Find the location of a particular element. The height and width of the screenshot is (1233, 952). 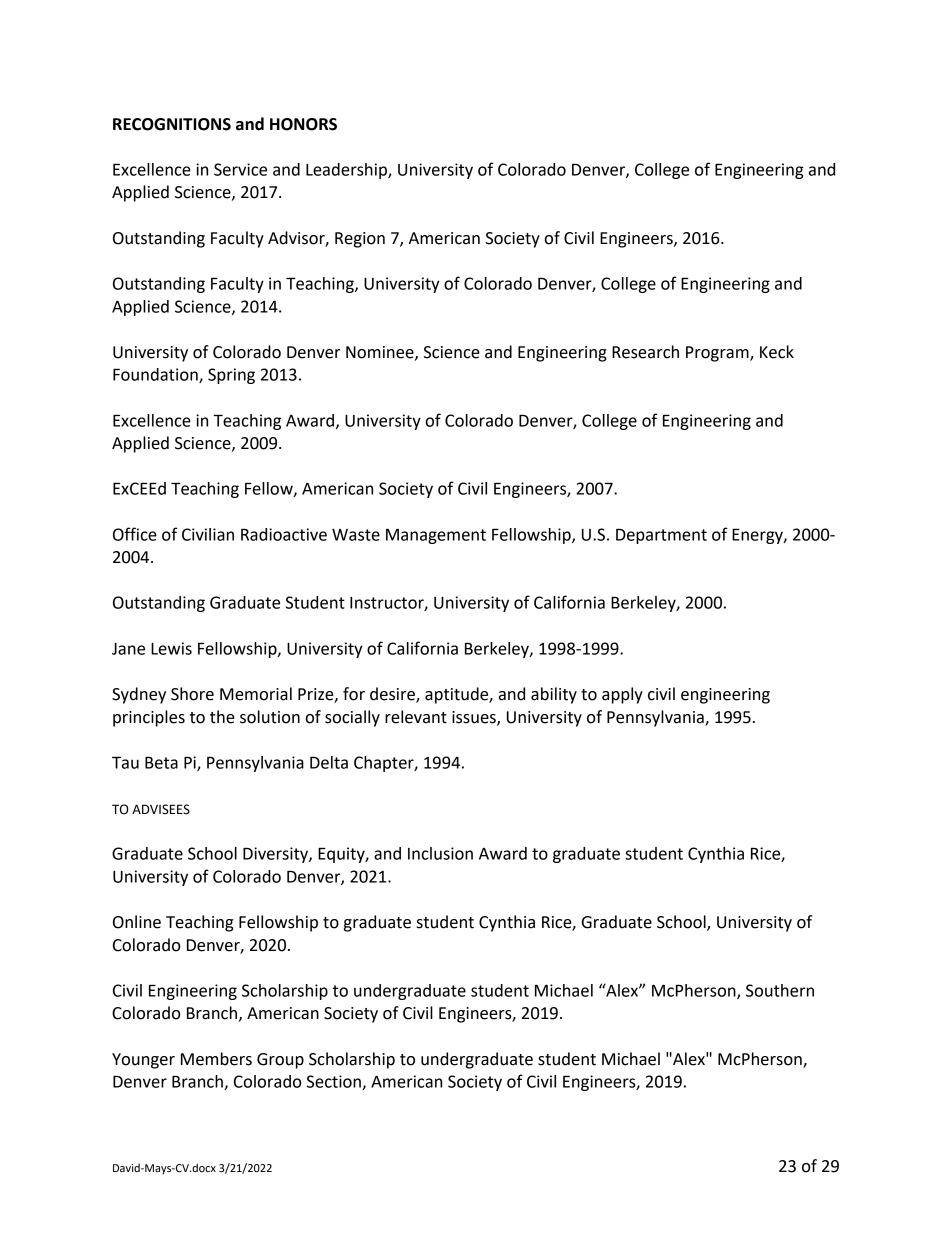

Service is located at coordinates (240, 169).
